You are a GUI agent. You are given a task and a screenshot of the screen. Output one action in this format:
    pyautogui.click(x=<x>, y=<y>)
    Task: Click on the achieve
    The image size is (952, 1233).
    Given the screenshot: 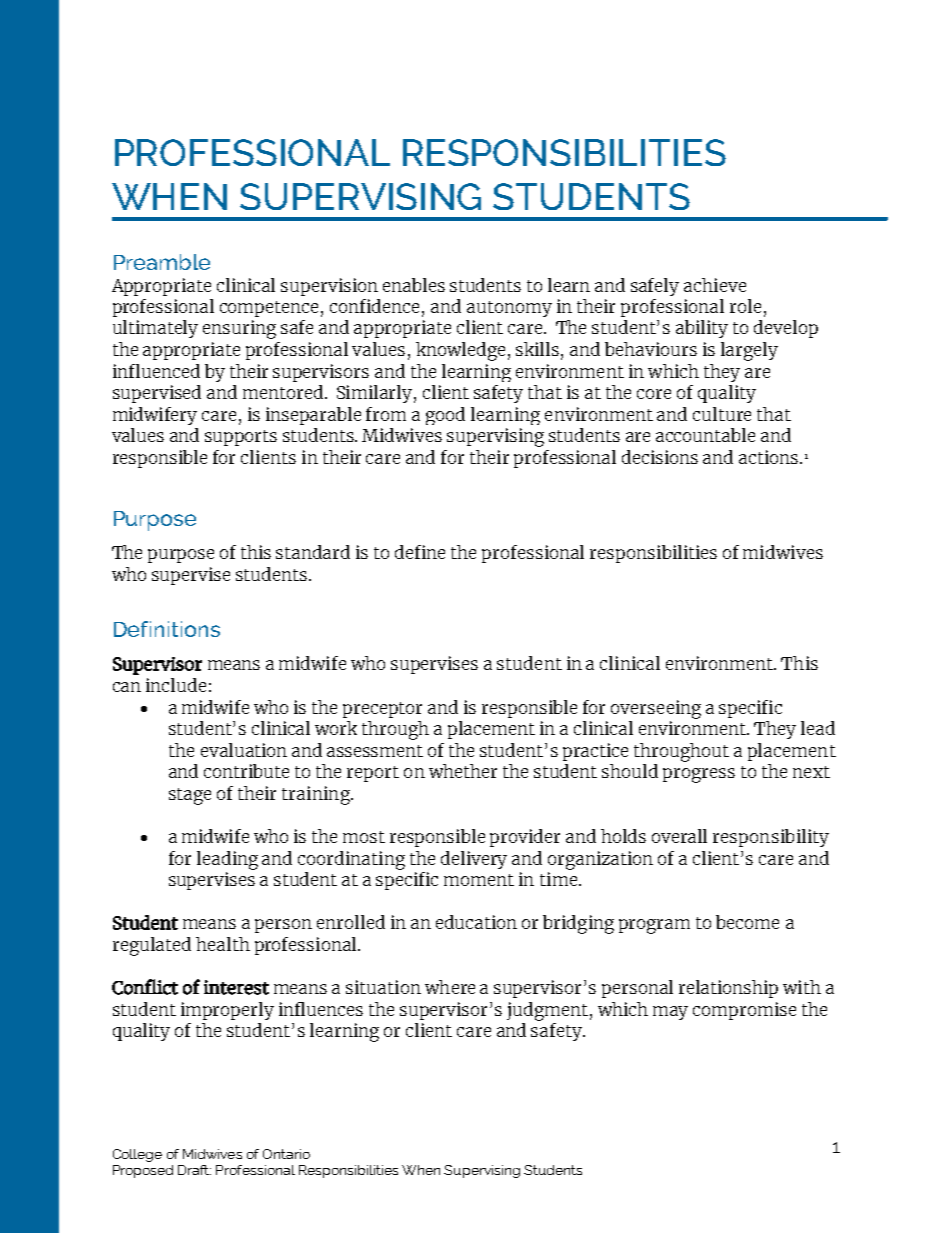 What is the action you would take?
    pyautogui.click(x=715, y=285)
